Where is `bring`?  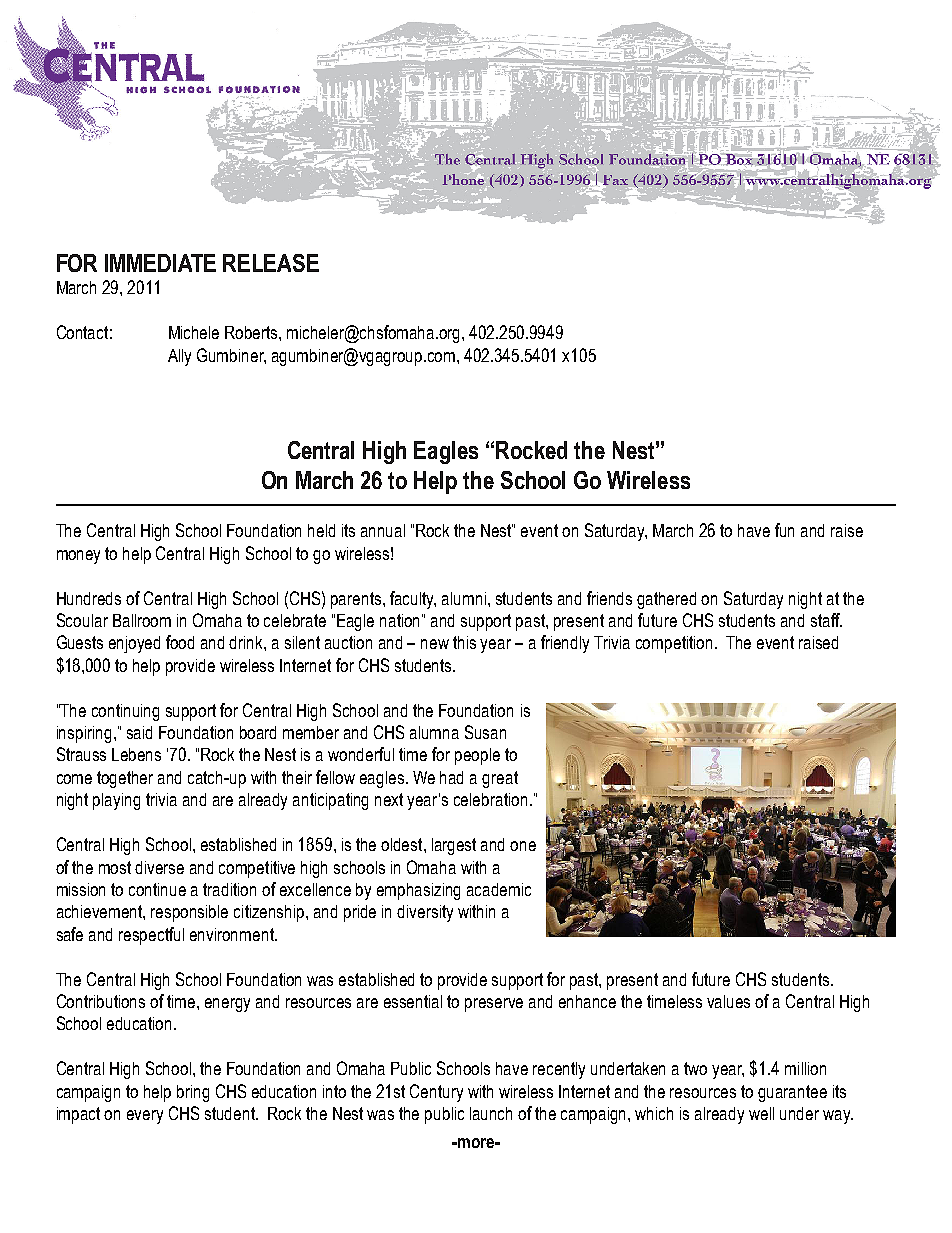 bring is located at coordinates (193, 1093).
